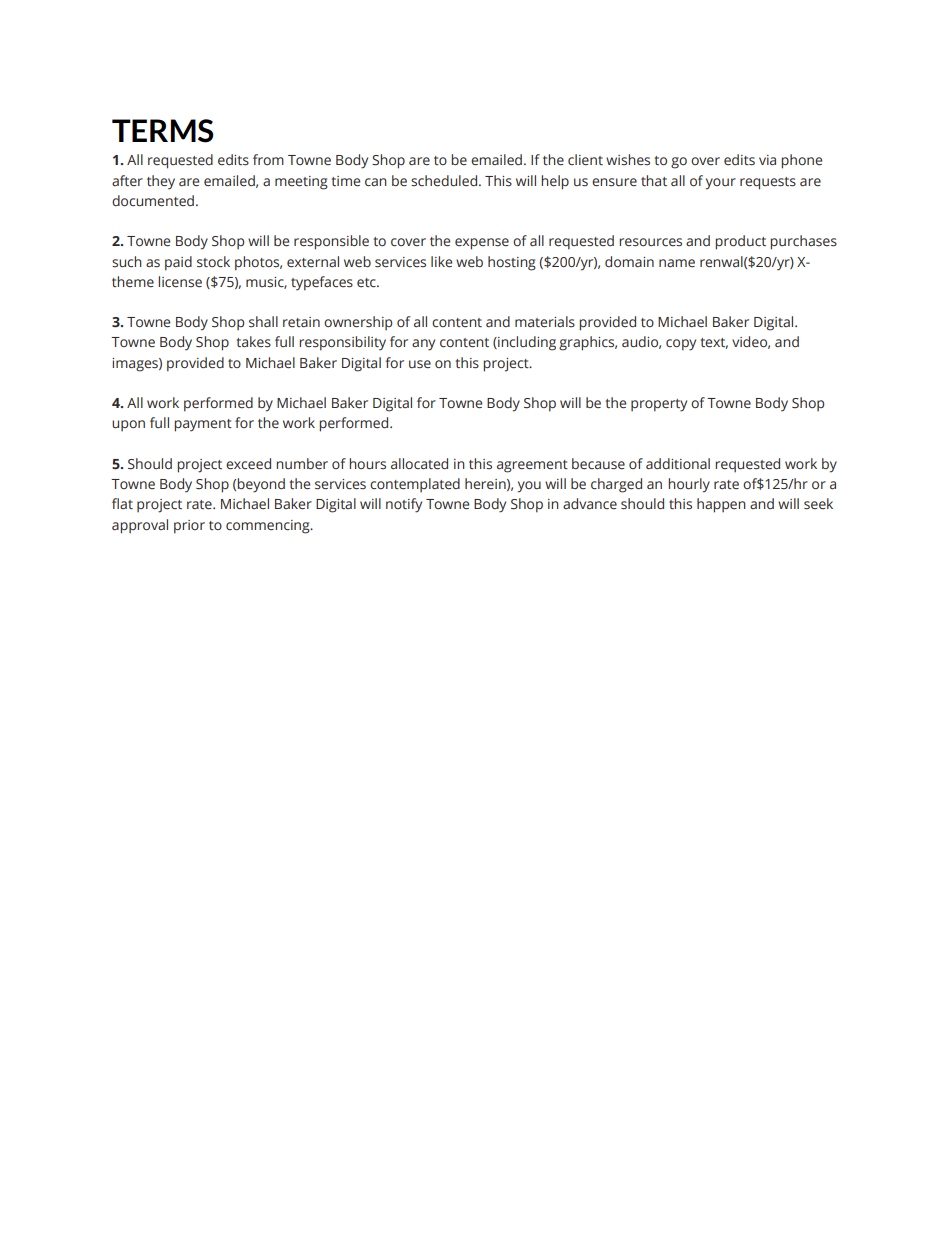  What do you see at coordinates (263, 322) in the screenshot?
I see `shall` at bounding box center [263, 322].
